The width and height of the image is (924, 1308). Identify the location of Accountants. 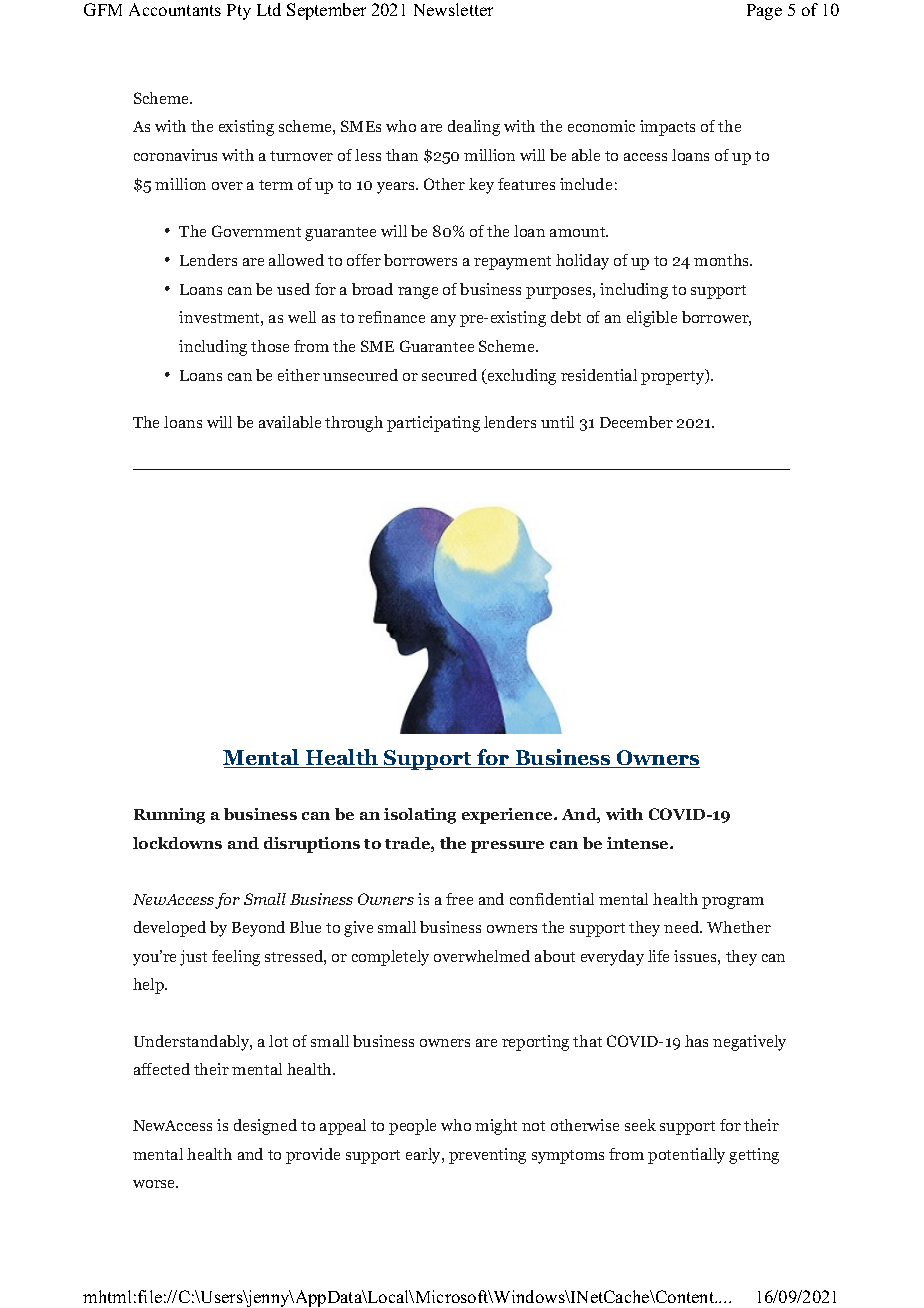
(175, 9).
